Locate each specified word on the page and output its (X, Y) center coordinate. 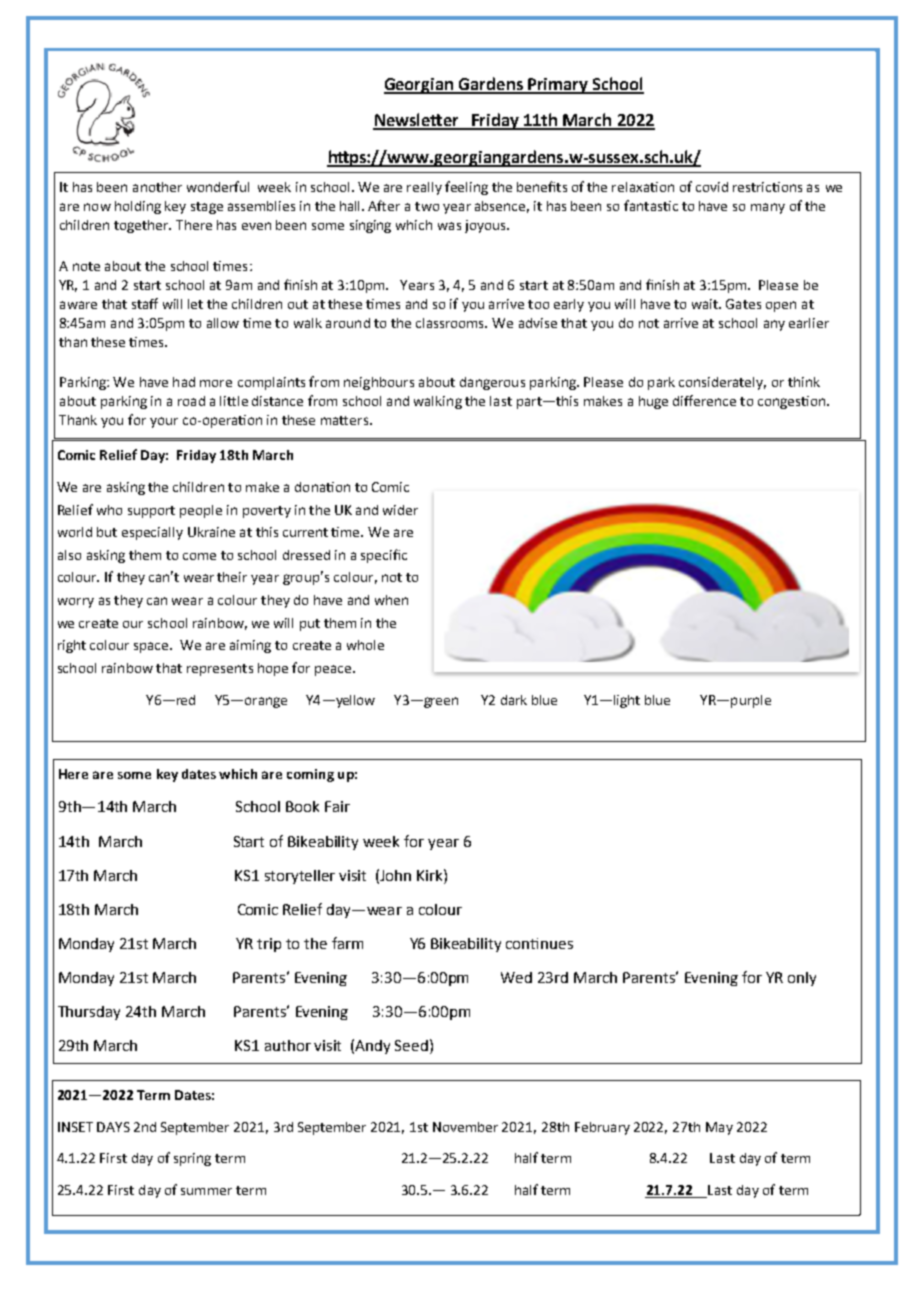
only (802, 979)
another (157, 187)
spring (192, 1159)
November (465, 1127)
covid (712, 187)
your (164, 422)
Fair (337, 806)
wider (400, 510)
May (719, 1128)
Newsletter (417, 121)
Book (302, 806)
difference (704, 400)
